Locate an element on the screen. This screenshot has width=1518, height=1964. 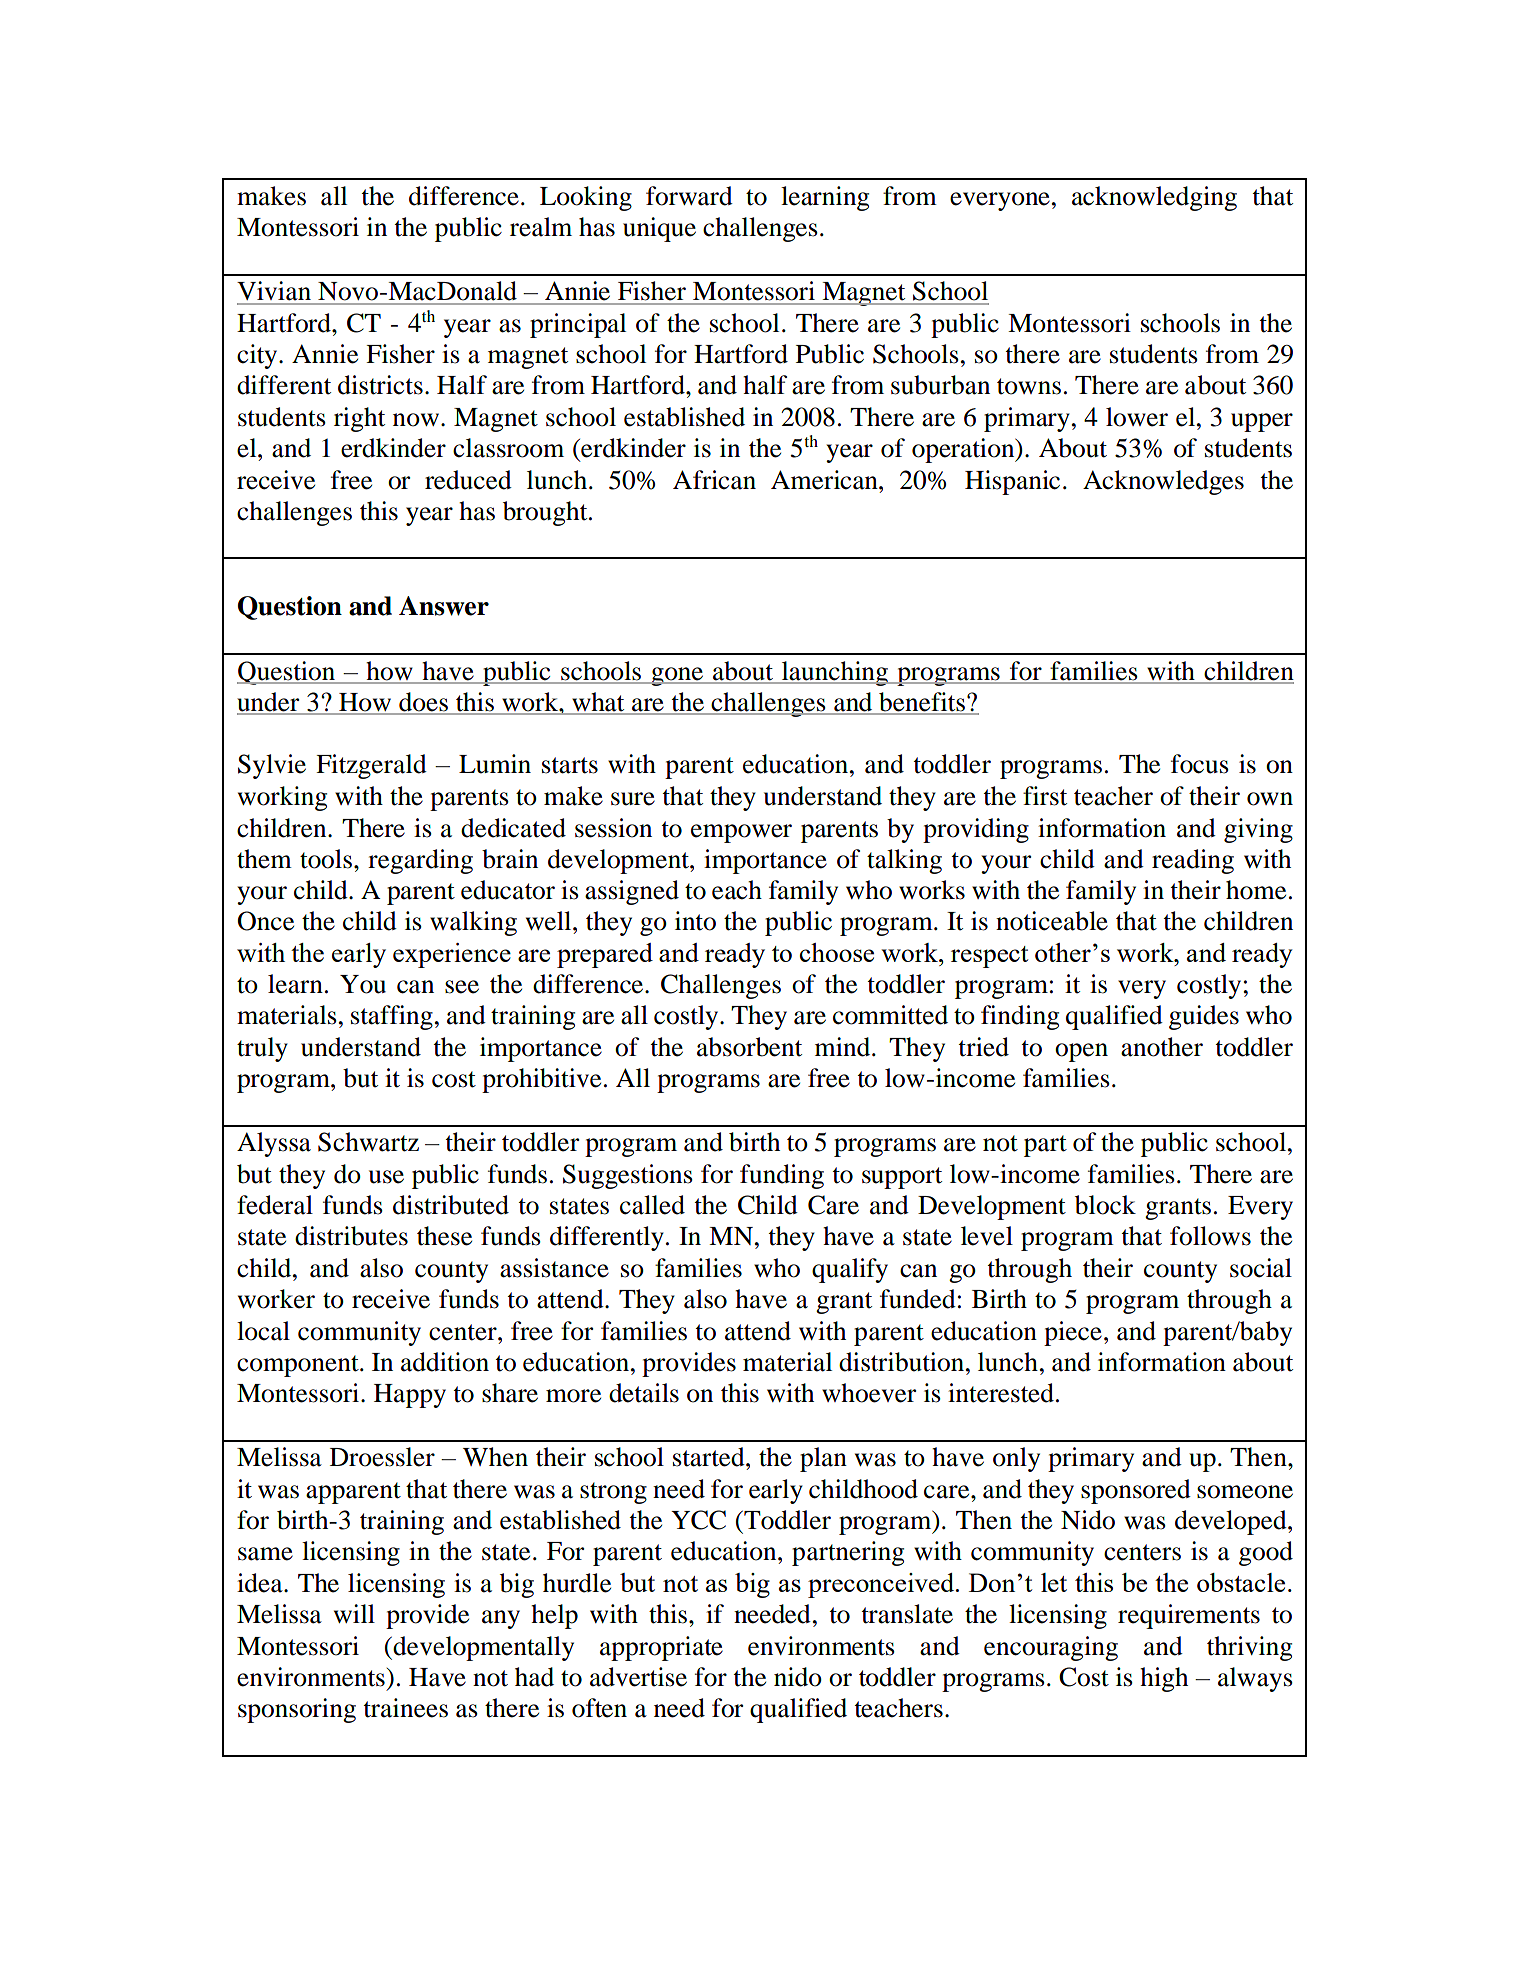
choose is located at coordinates (837, 952).
